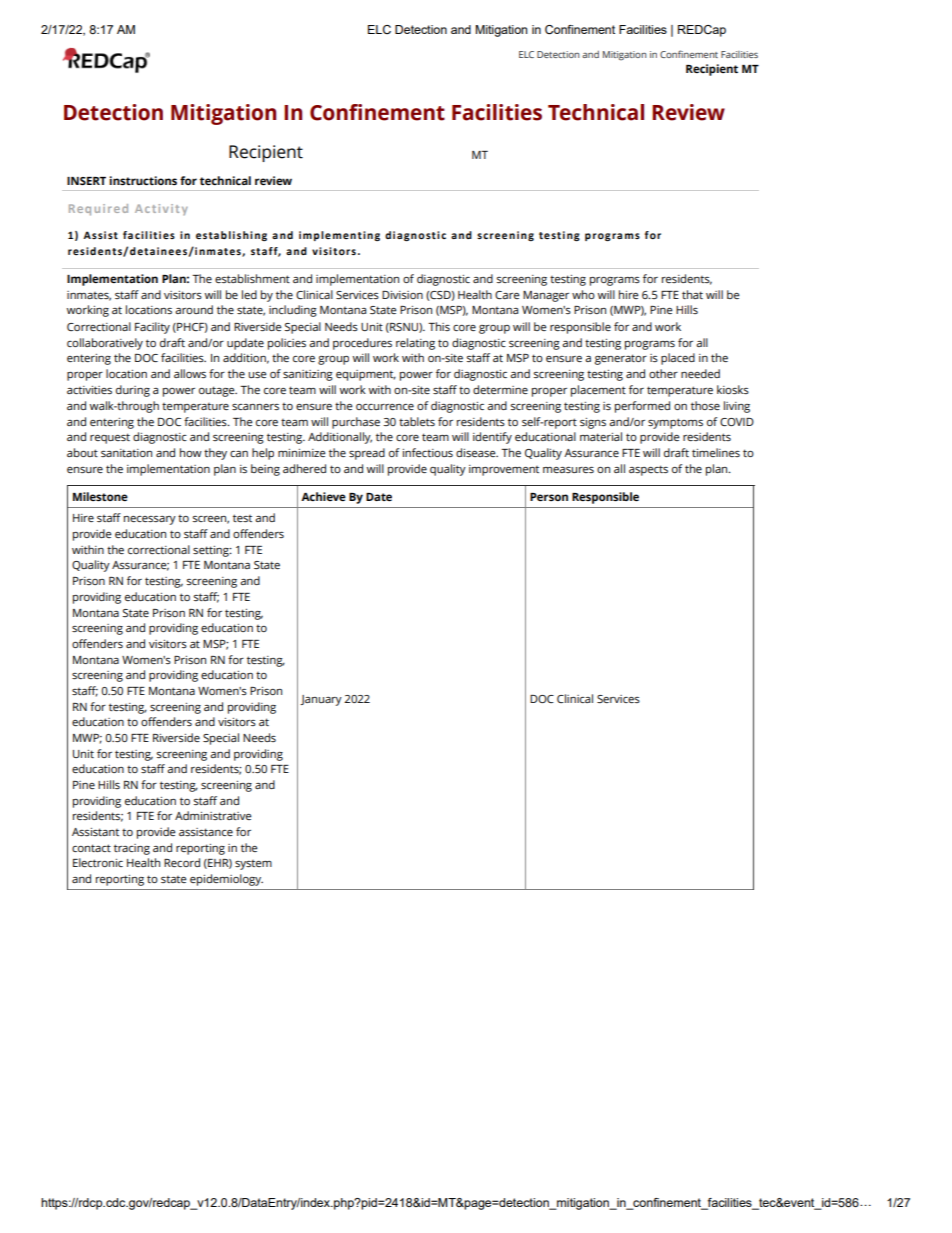 This document has width=952, height=1233. Describe the element at coordinates (323, 496) in the document. I see `Achieve` at that location.
